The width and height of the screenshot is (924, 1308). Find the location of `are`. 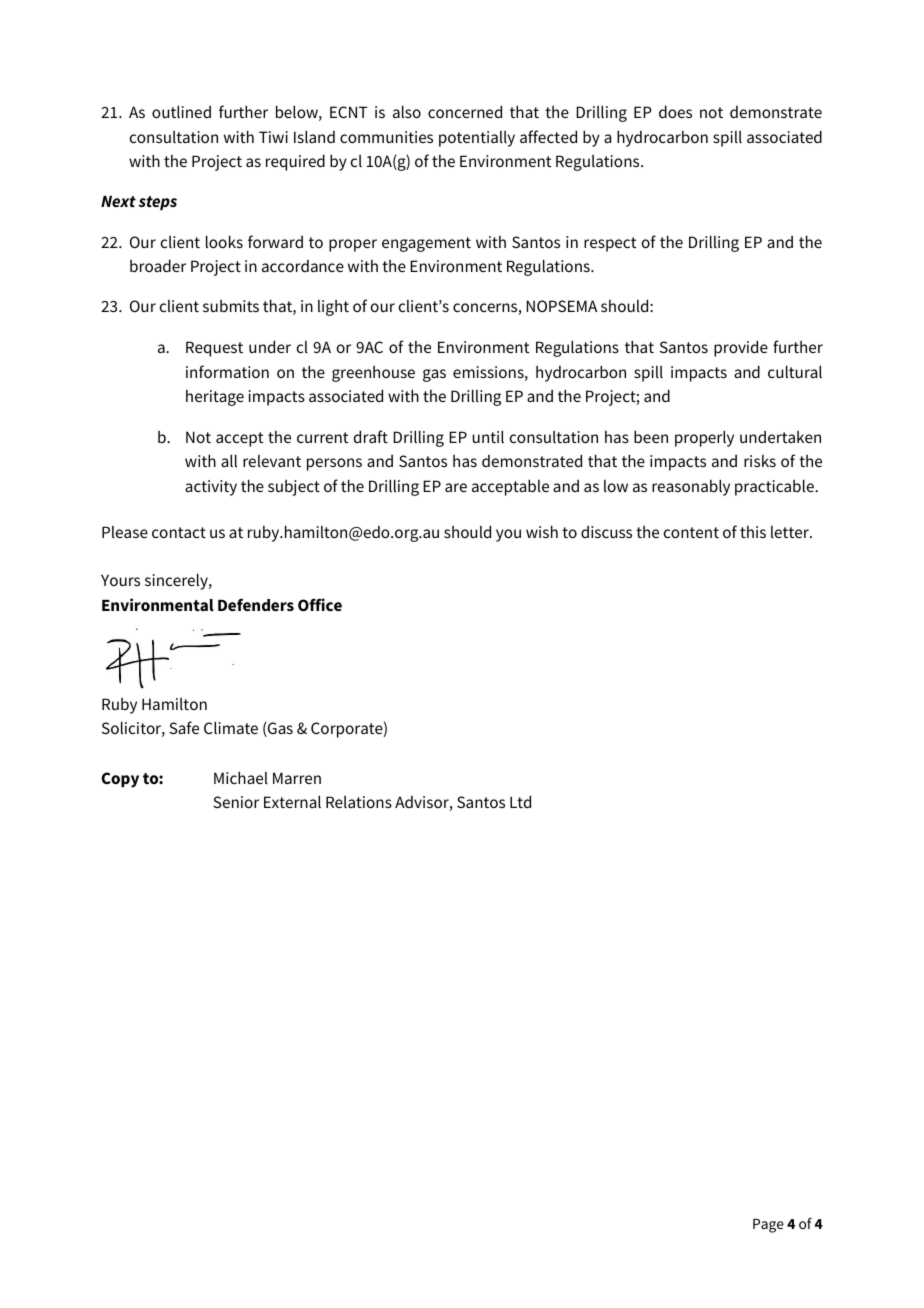

are is located at coordinates (456, 487).
